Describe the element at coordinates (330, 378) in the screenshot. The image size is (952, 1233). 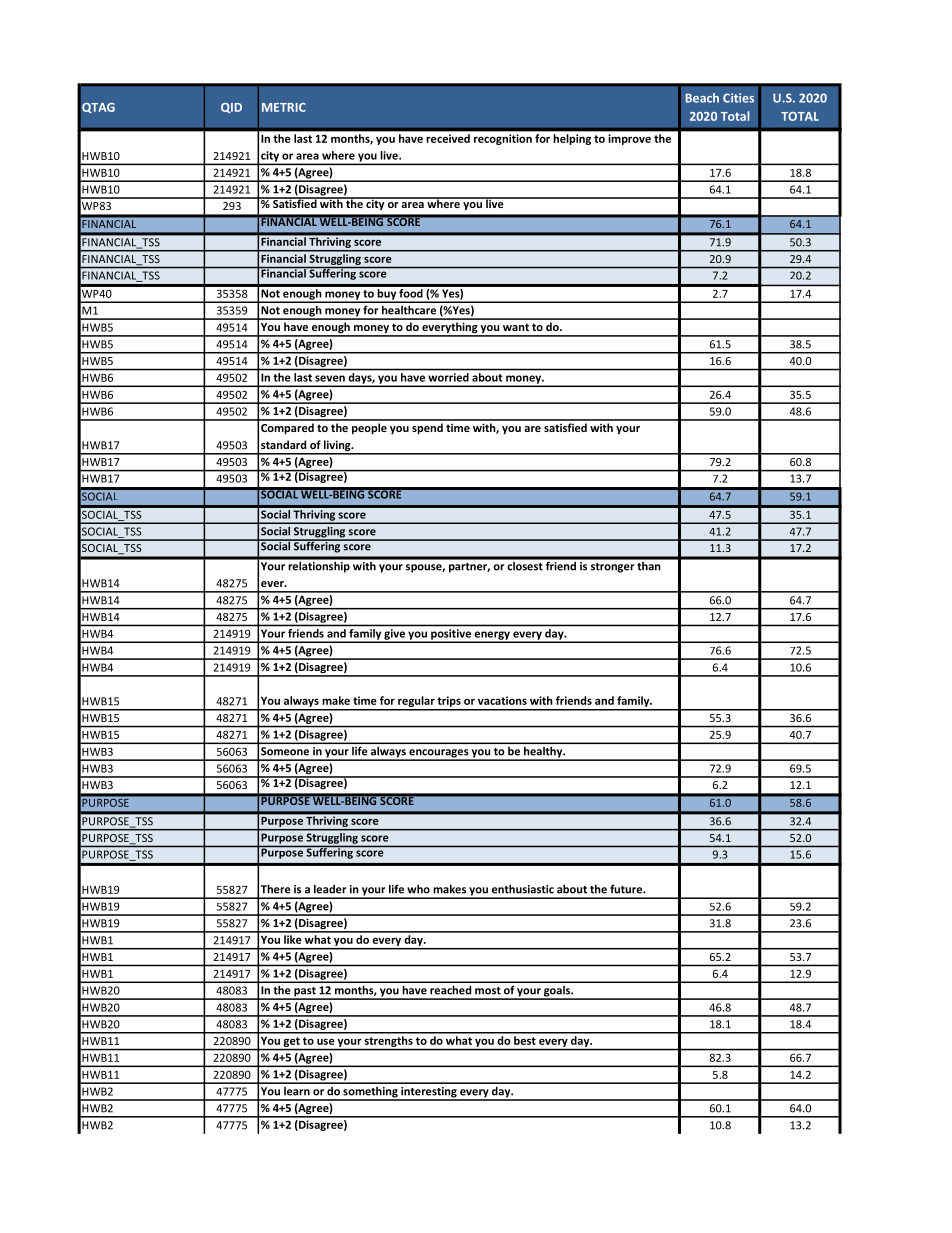
I see `seven` at that location.
